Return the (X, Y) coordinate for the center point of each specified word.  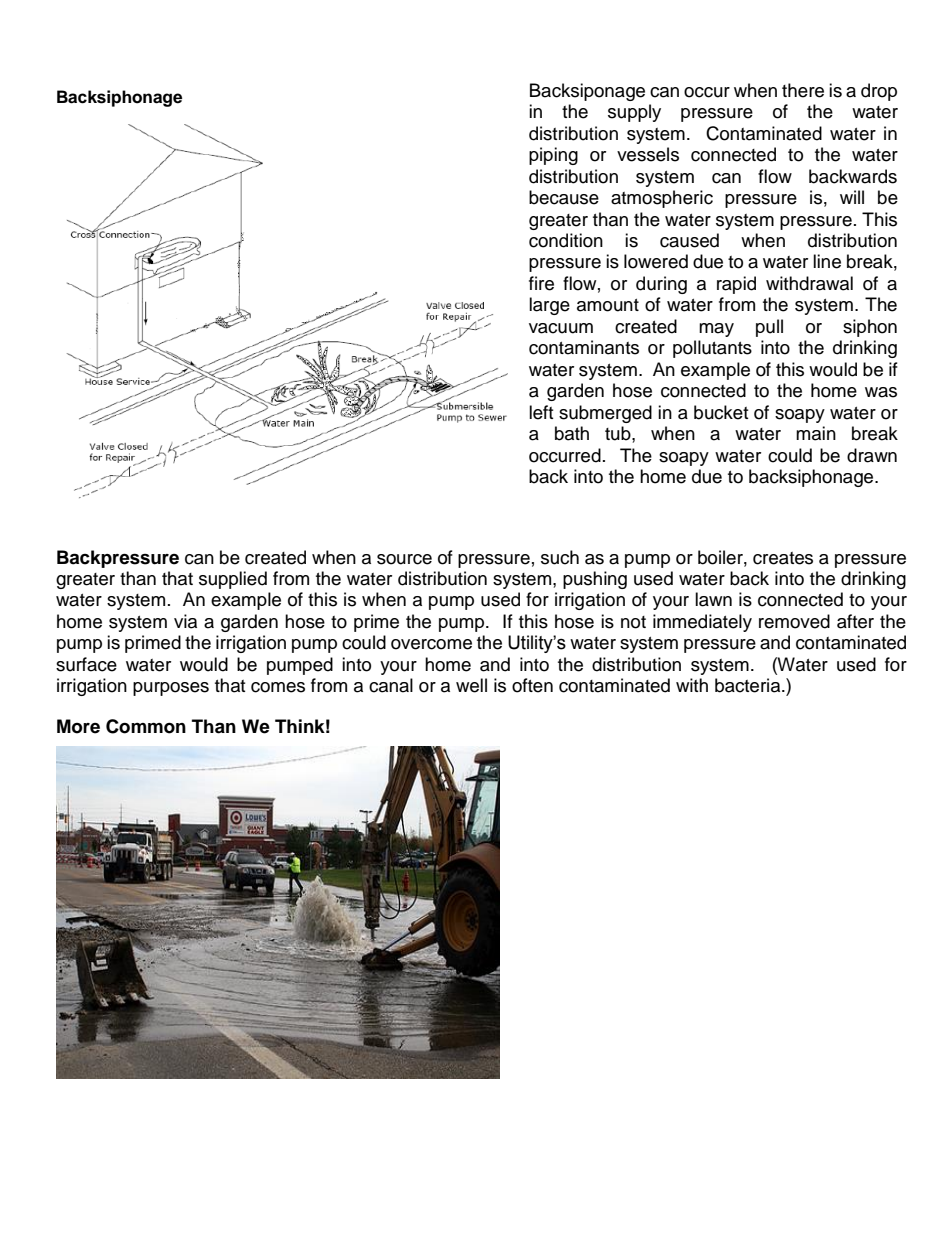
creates (783, 558)
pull (769, 328)
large (549, 306)
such (560, 557)
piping (553, 156)
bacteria (749, 685)
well (471, 685)
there (803, 90)
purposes (171, 689)
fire (541, 283)
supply (634, 113)
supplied (233, 580)
